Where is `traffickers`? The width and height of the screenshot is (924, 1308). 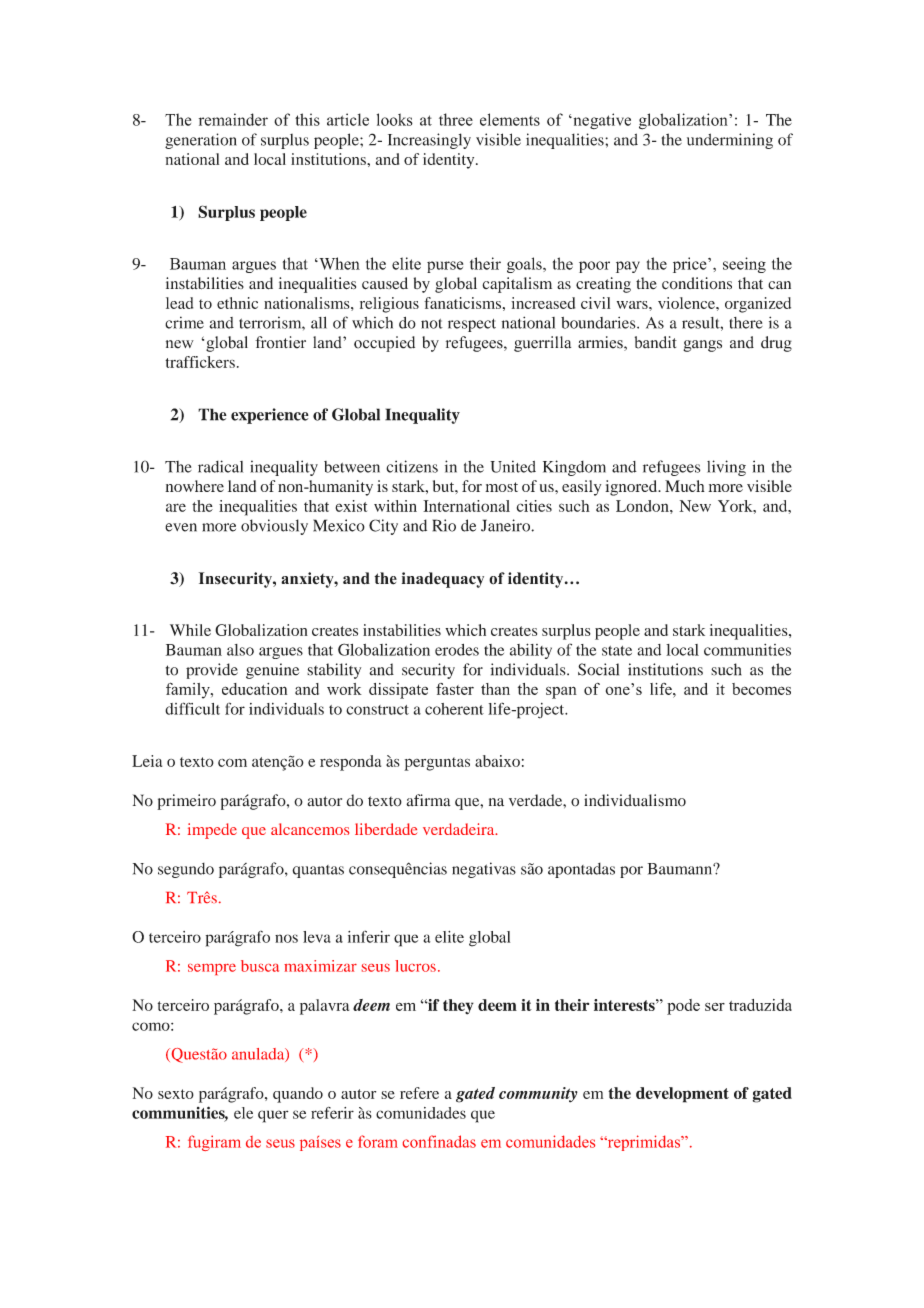
traffickers is located at coordinates (200, 362).
